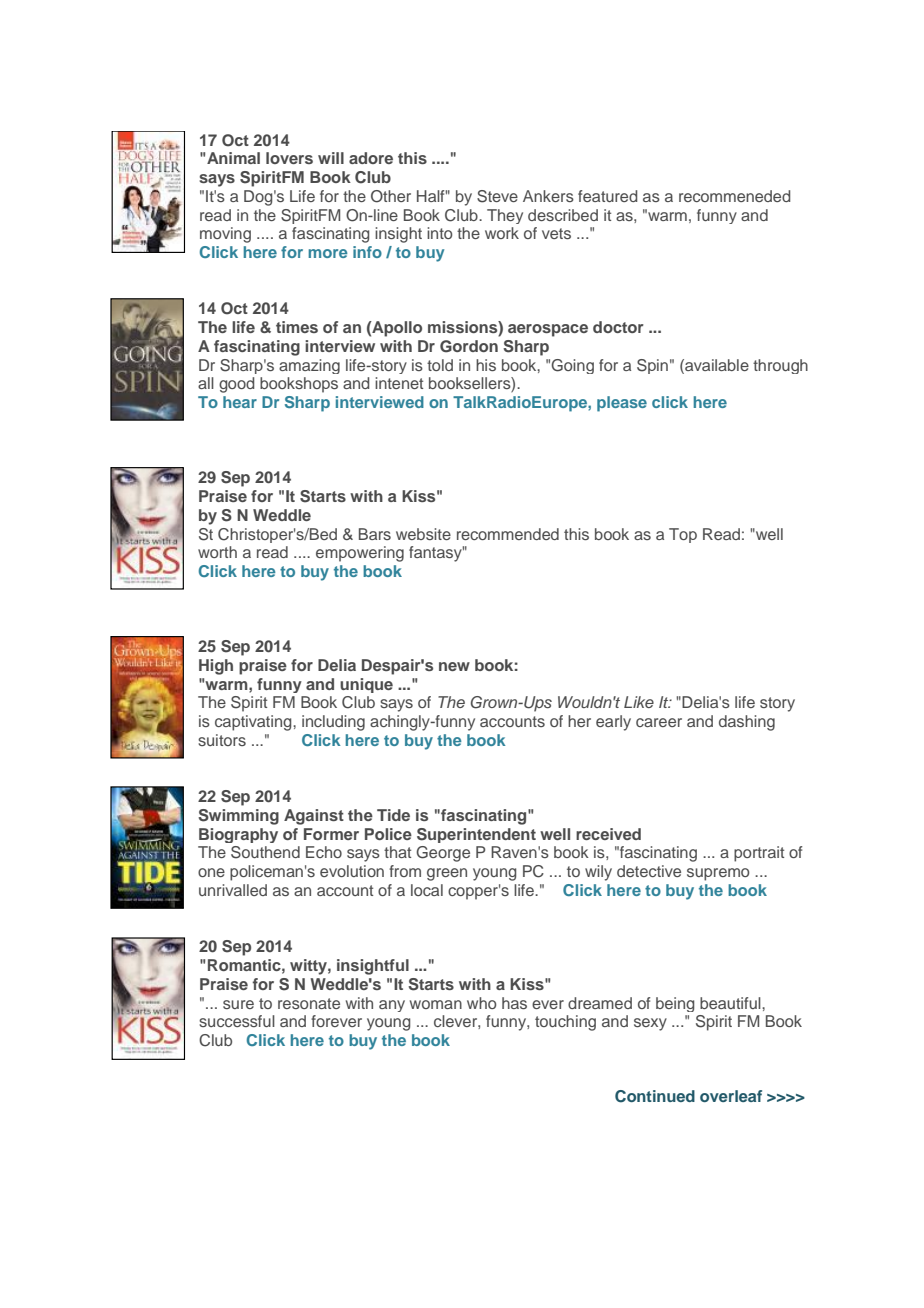 The height and width of the screenshot is (1308, 924). I want to click on Like, so click(639, 702).
